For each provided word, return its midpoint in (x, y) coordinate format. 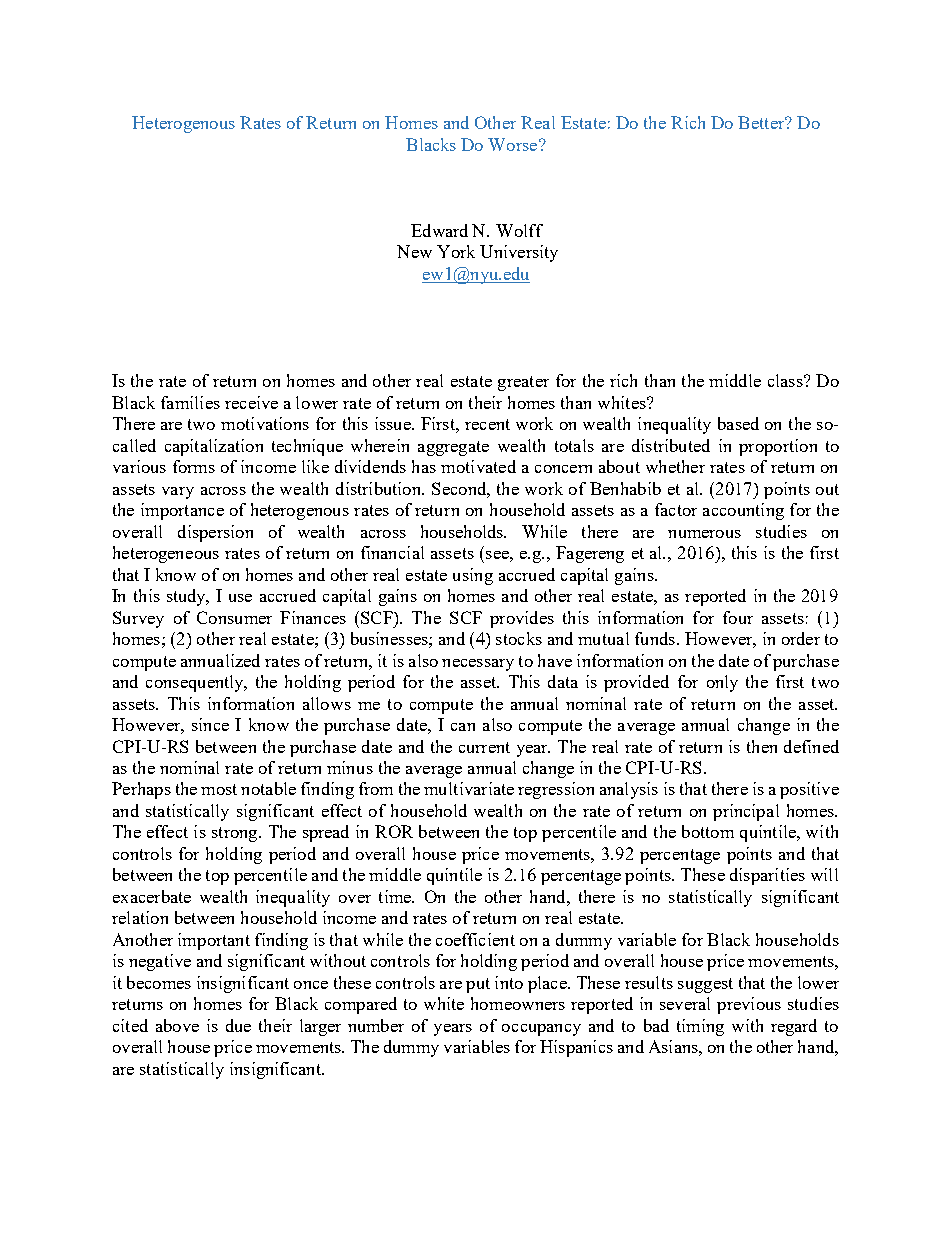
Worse (512, 144)
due (238, 1025)
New (414, 251)
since (210, 724)
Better (762, 122)
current (484, 747)
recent (487, 424)
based (738, 423)
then (762, 746)
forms (194, 466)
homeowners (518, 1003)
